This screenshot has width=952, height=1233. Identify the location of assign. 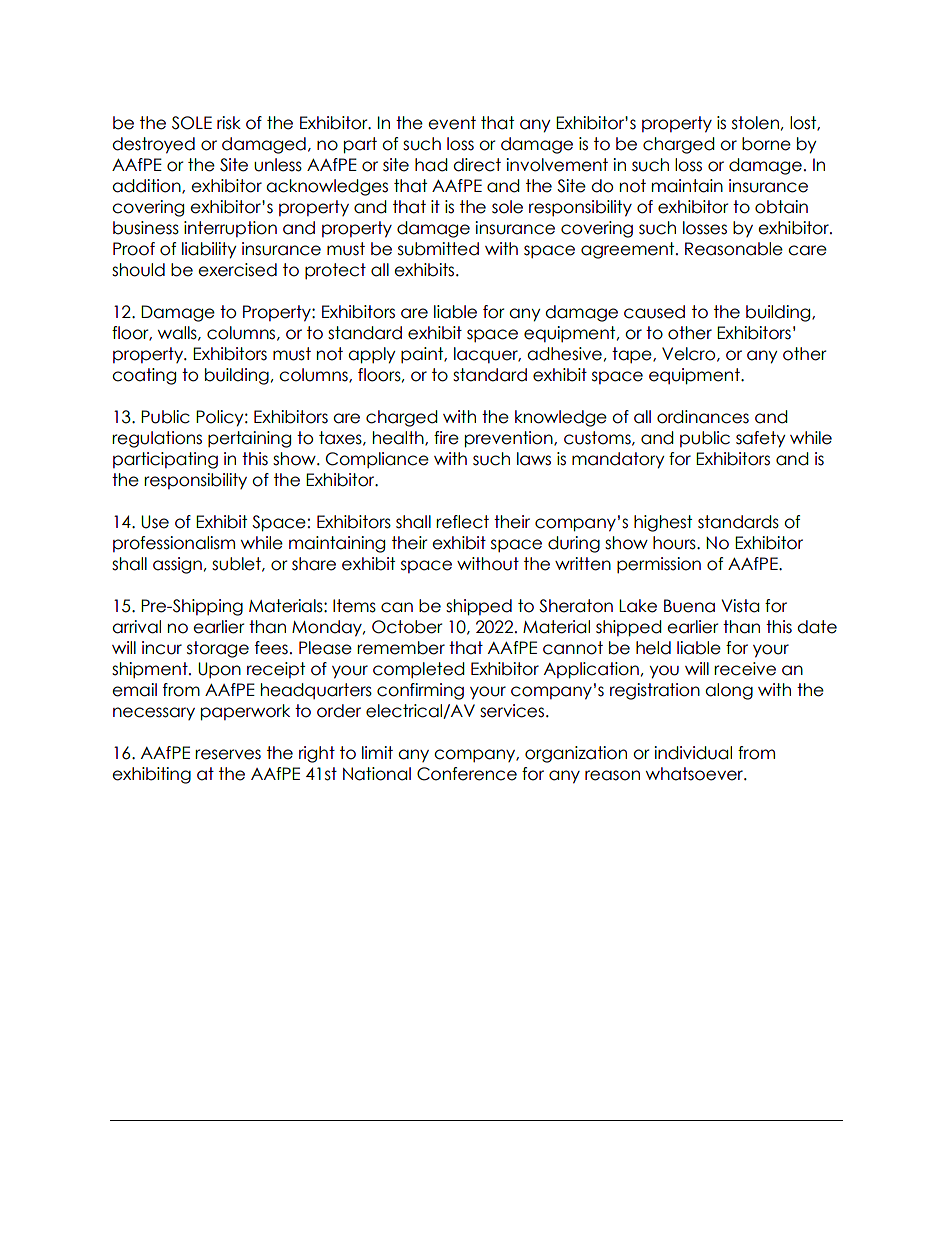
(177, 565).
